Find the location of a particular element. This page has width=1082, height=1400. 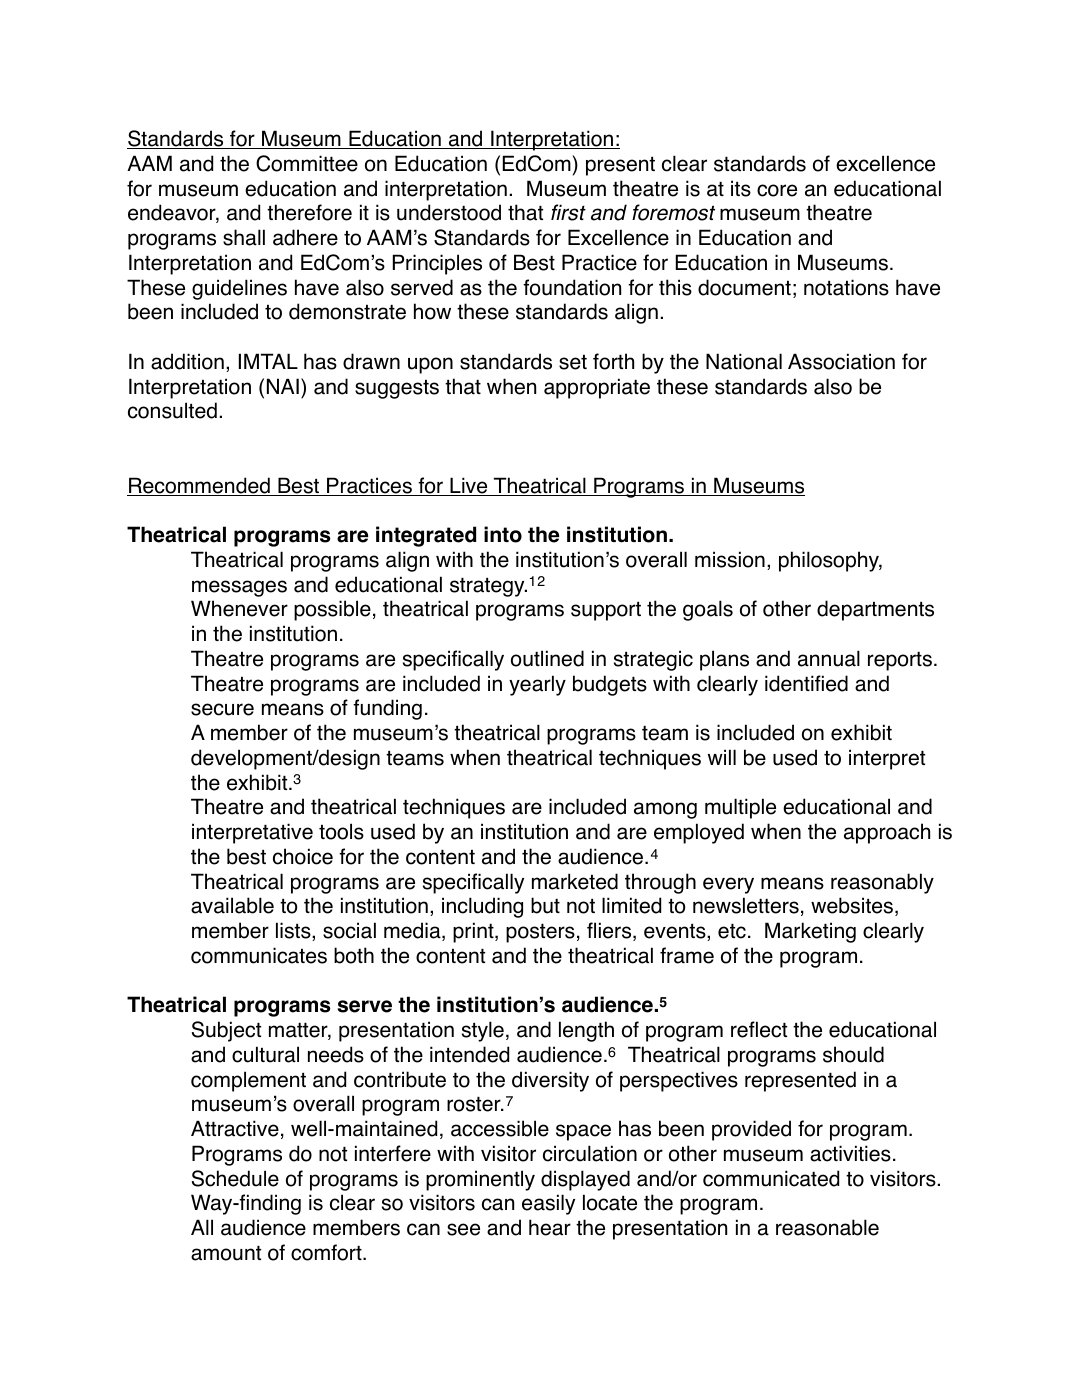

Association is located at coordinates (841, 361).
